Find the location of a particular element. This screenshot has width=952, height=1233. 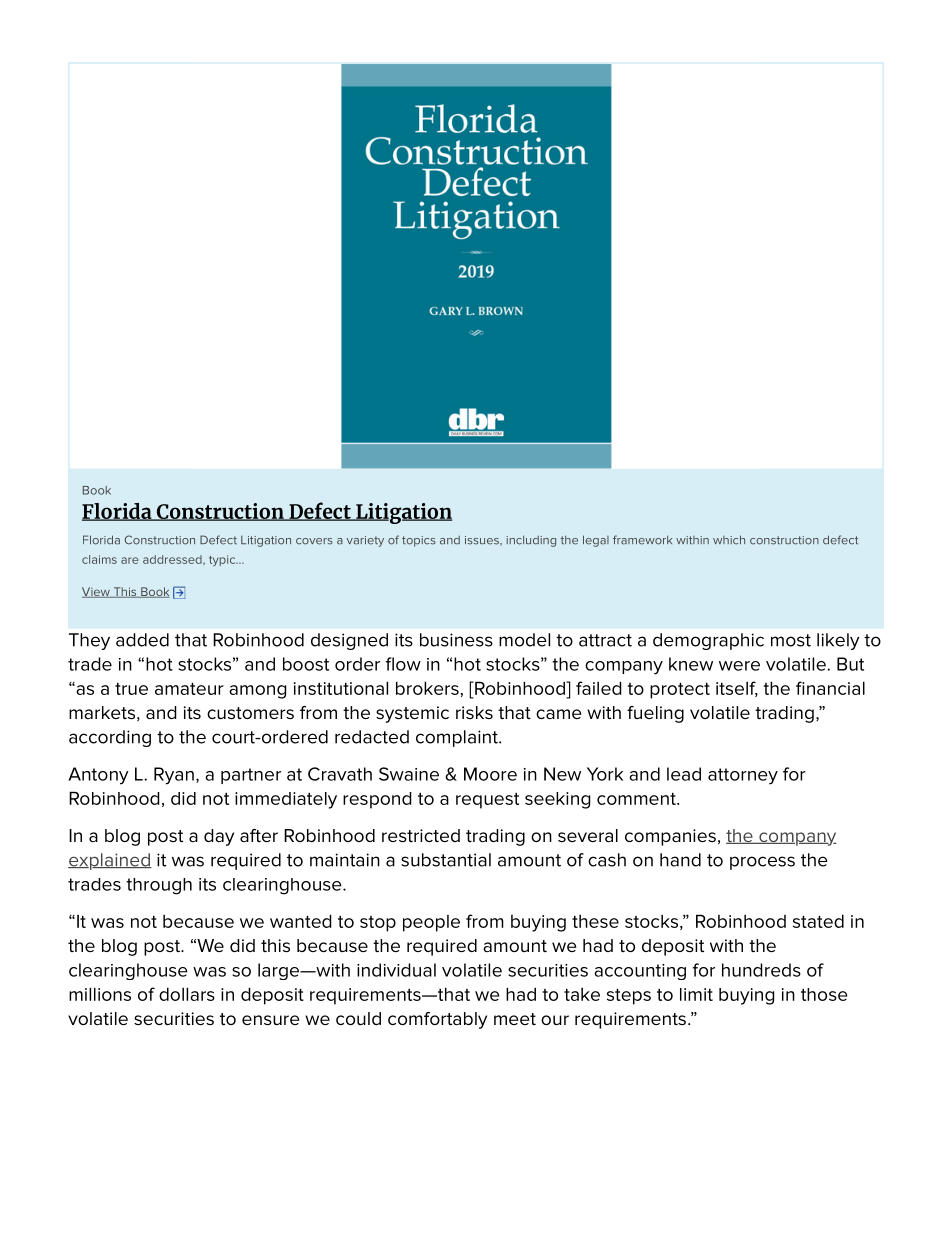

dollars is located at coordinates (187, 994).
